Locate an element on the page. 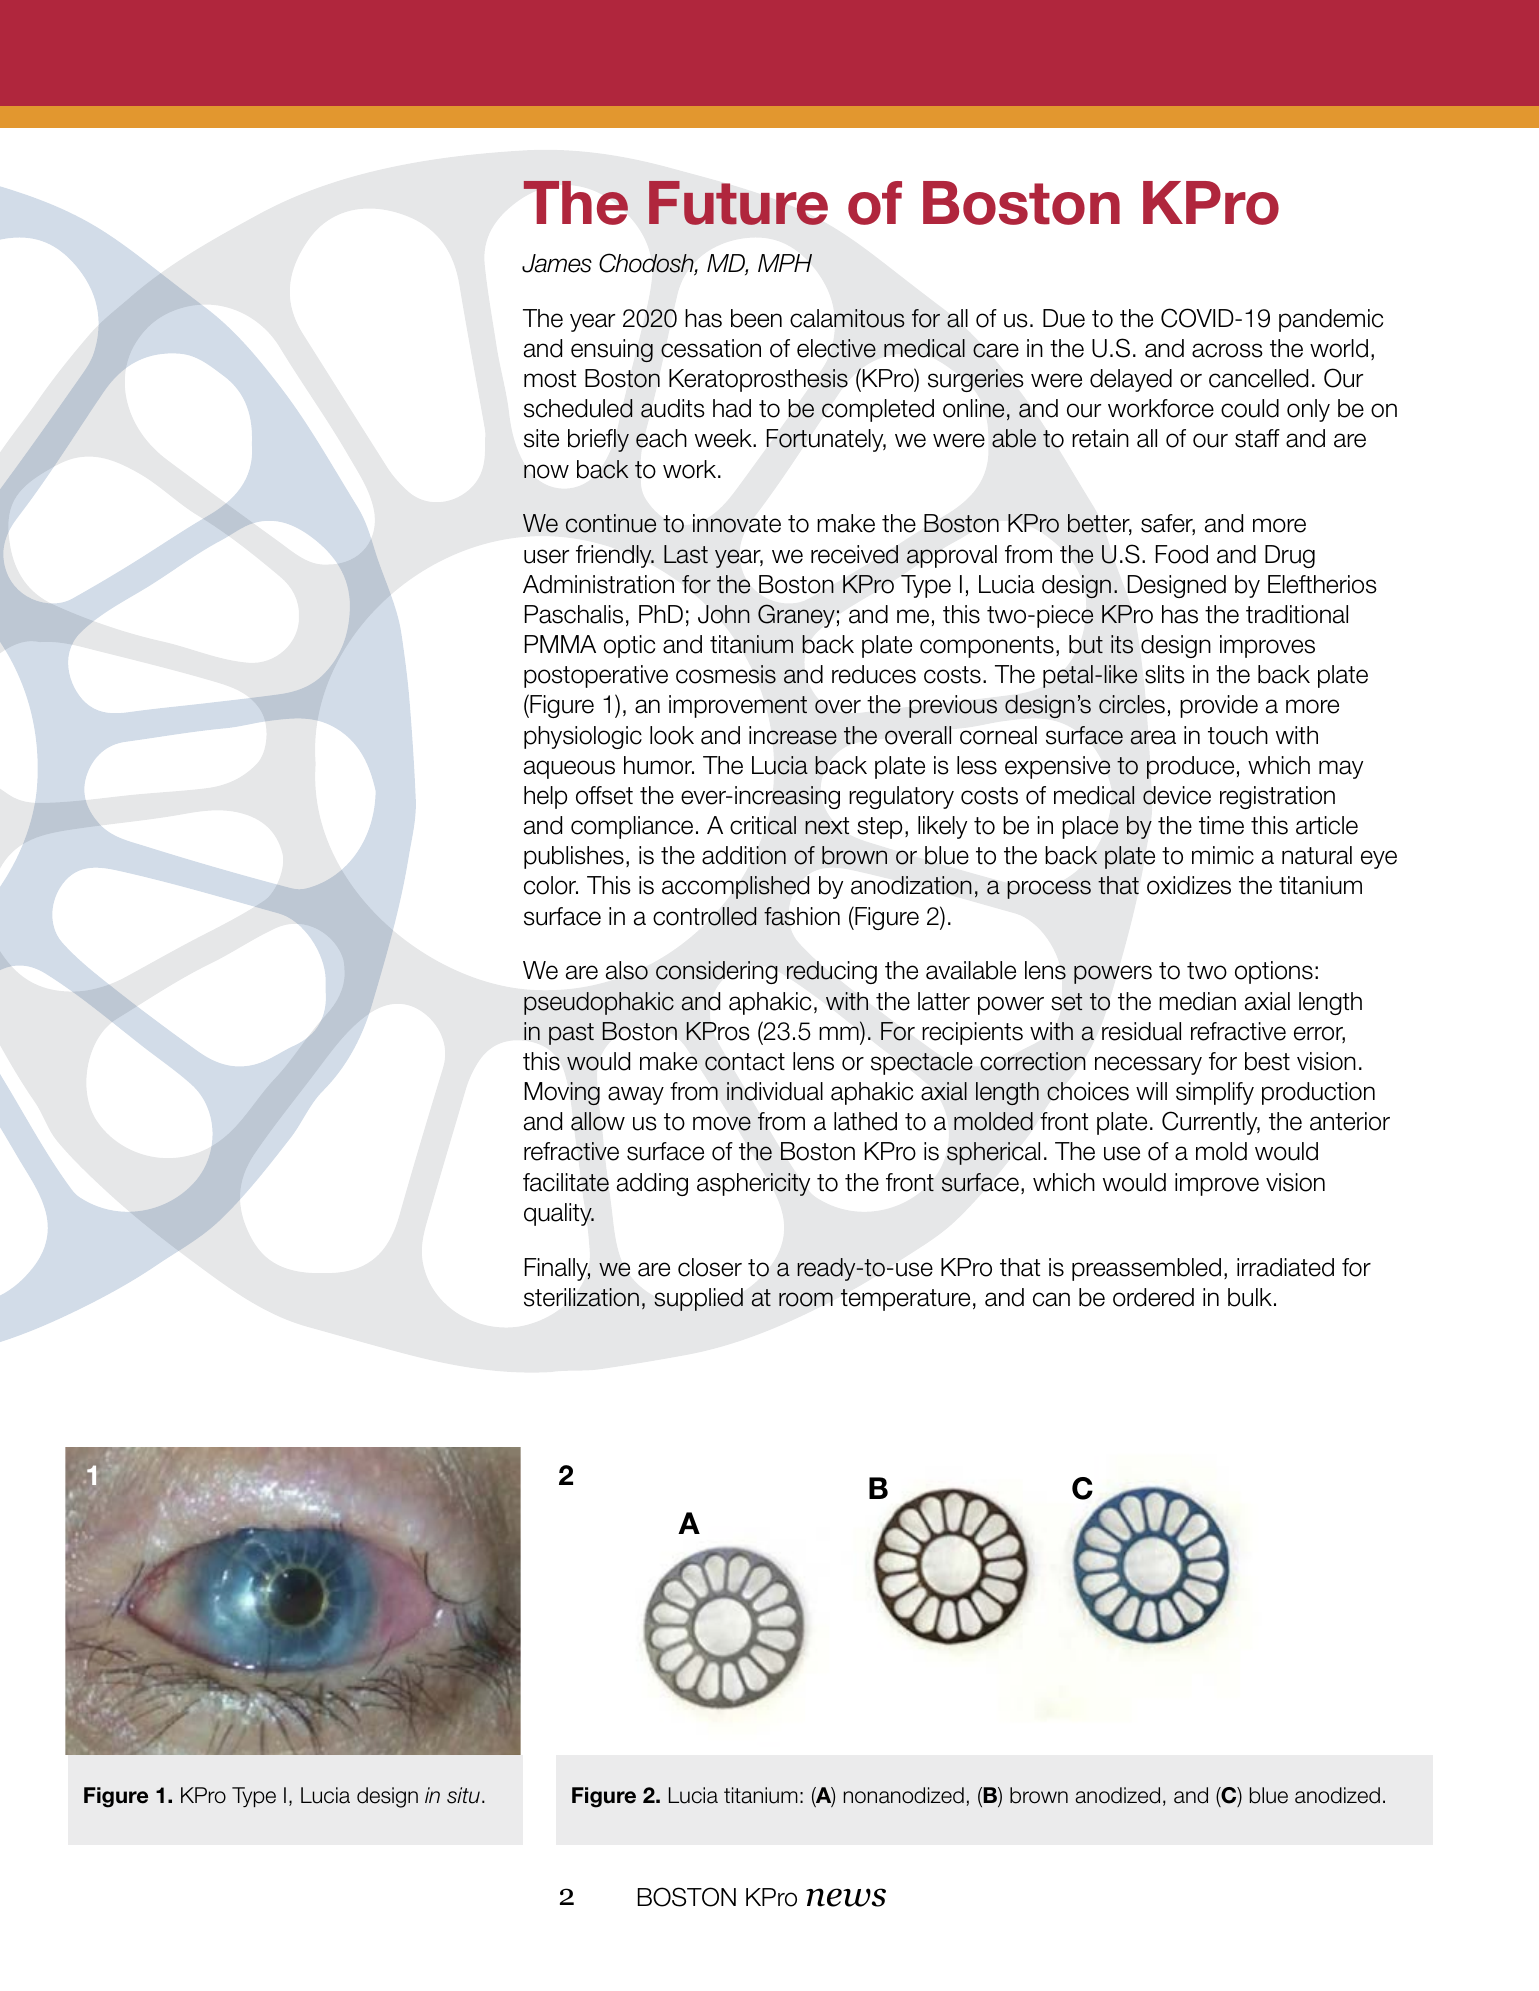 The image size is (1539, 1991). registration is located at coordinates (1277, 797).
